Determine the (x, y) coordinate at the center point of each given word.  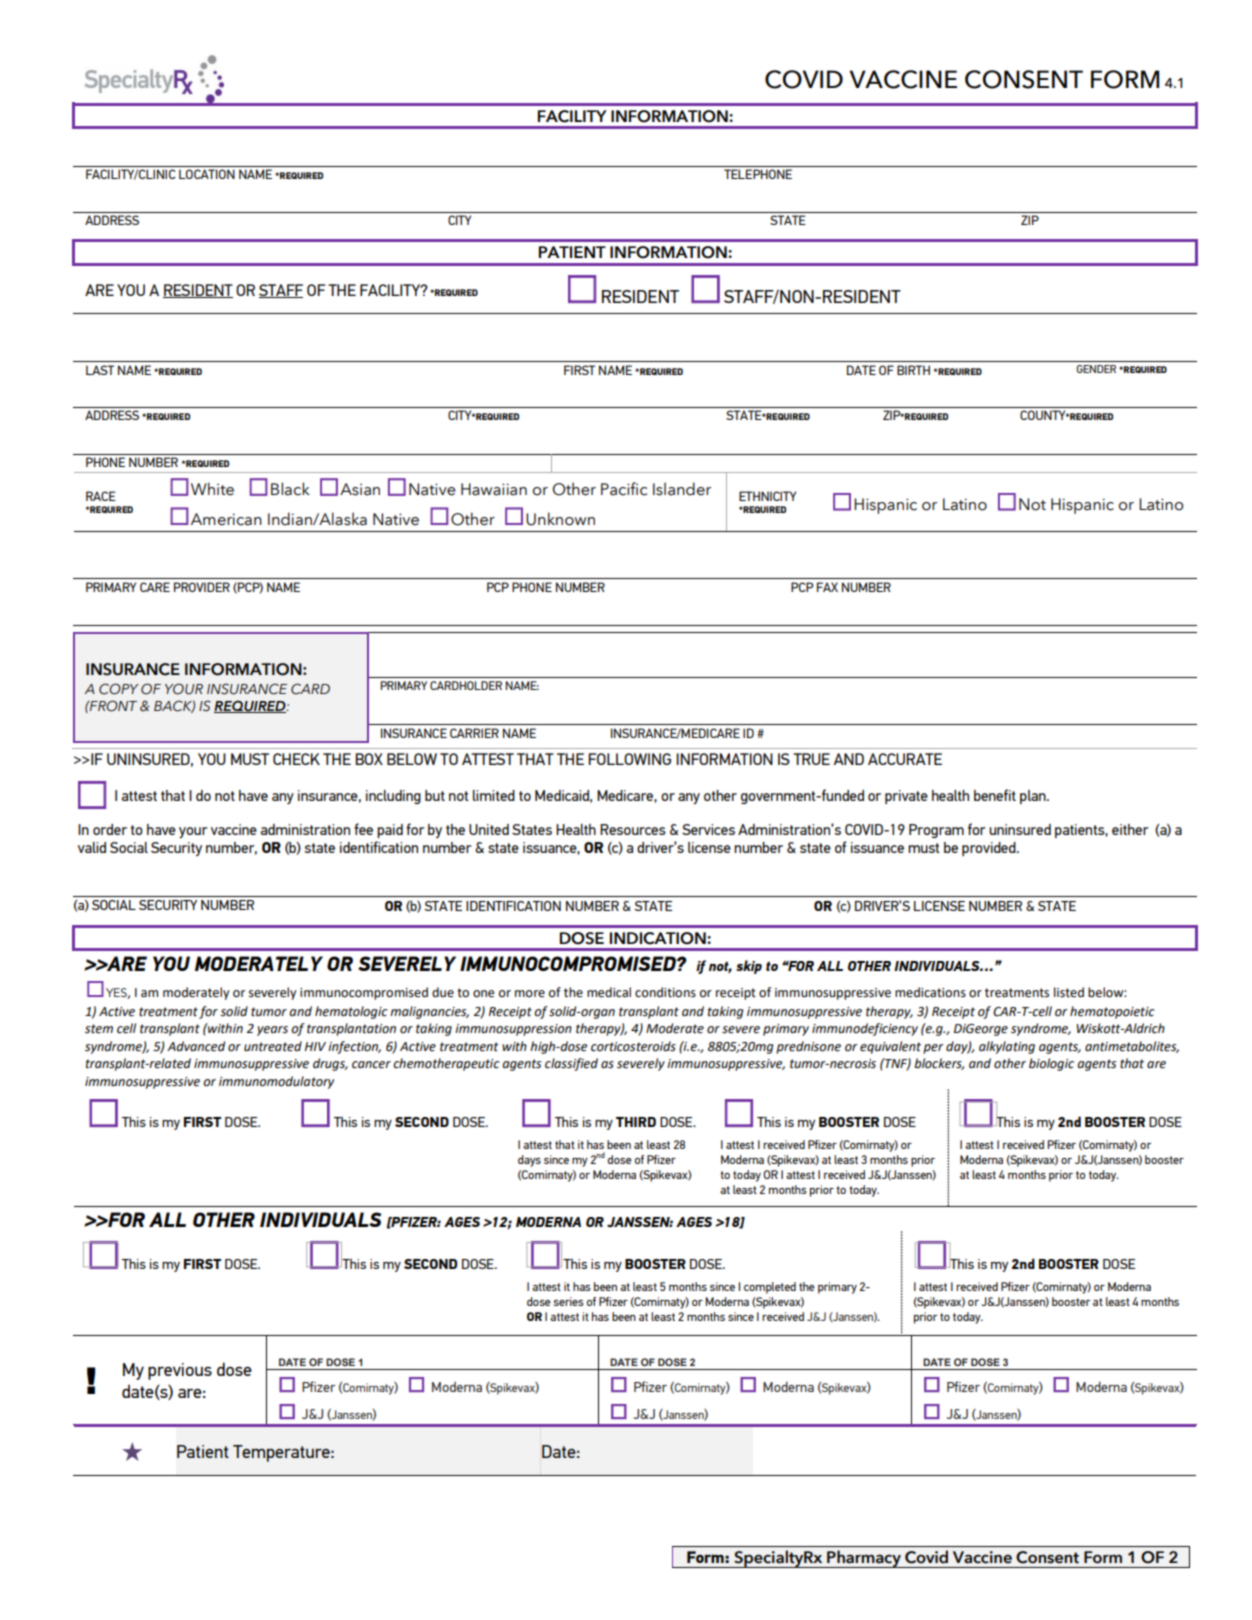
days (529, 1161)
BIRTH (913, 370)
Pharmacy (864, 1559)
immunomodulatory (276, 1082)
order (110, 829)
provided (990, 849)
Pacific (624, 489)
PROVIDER (202, 587)
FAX (827, 587)
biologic (1051, 1064)
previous (180, 1371)
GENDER (1096, 369)
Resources (633, 829)
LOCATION (207, 174)
